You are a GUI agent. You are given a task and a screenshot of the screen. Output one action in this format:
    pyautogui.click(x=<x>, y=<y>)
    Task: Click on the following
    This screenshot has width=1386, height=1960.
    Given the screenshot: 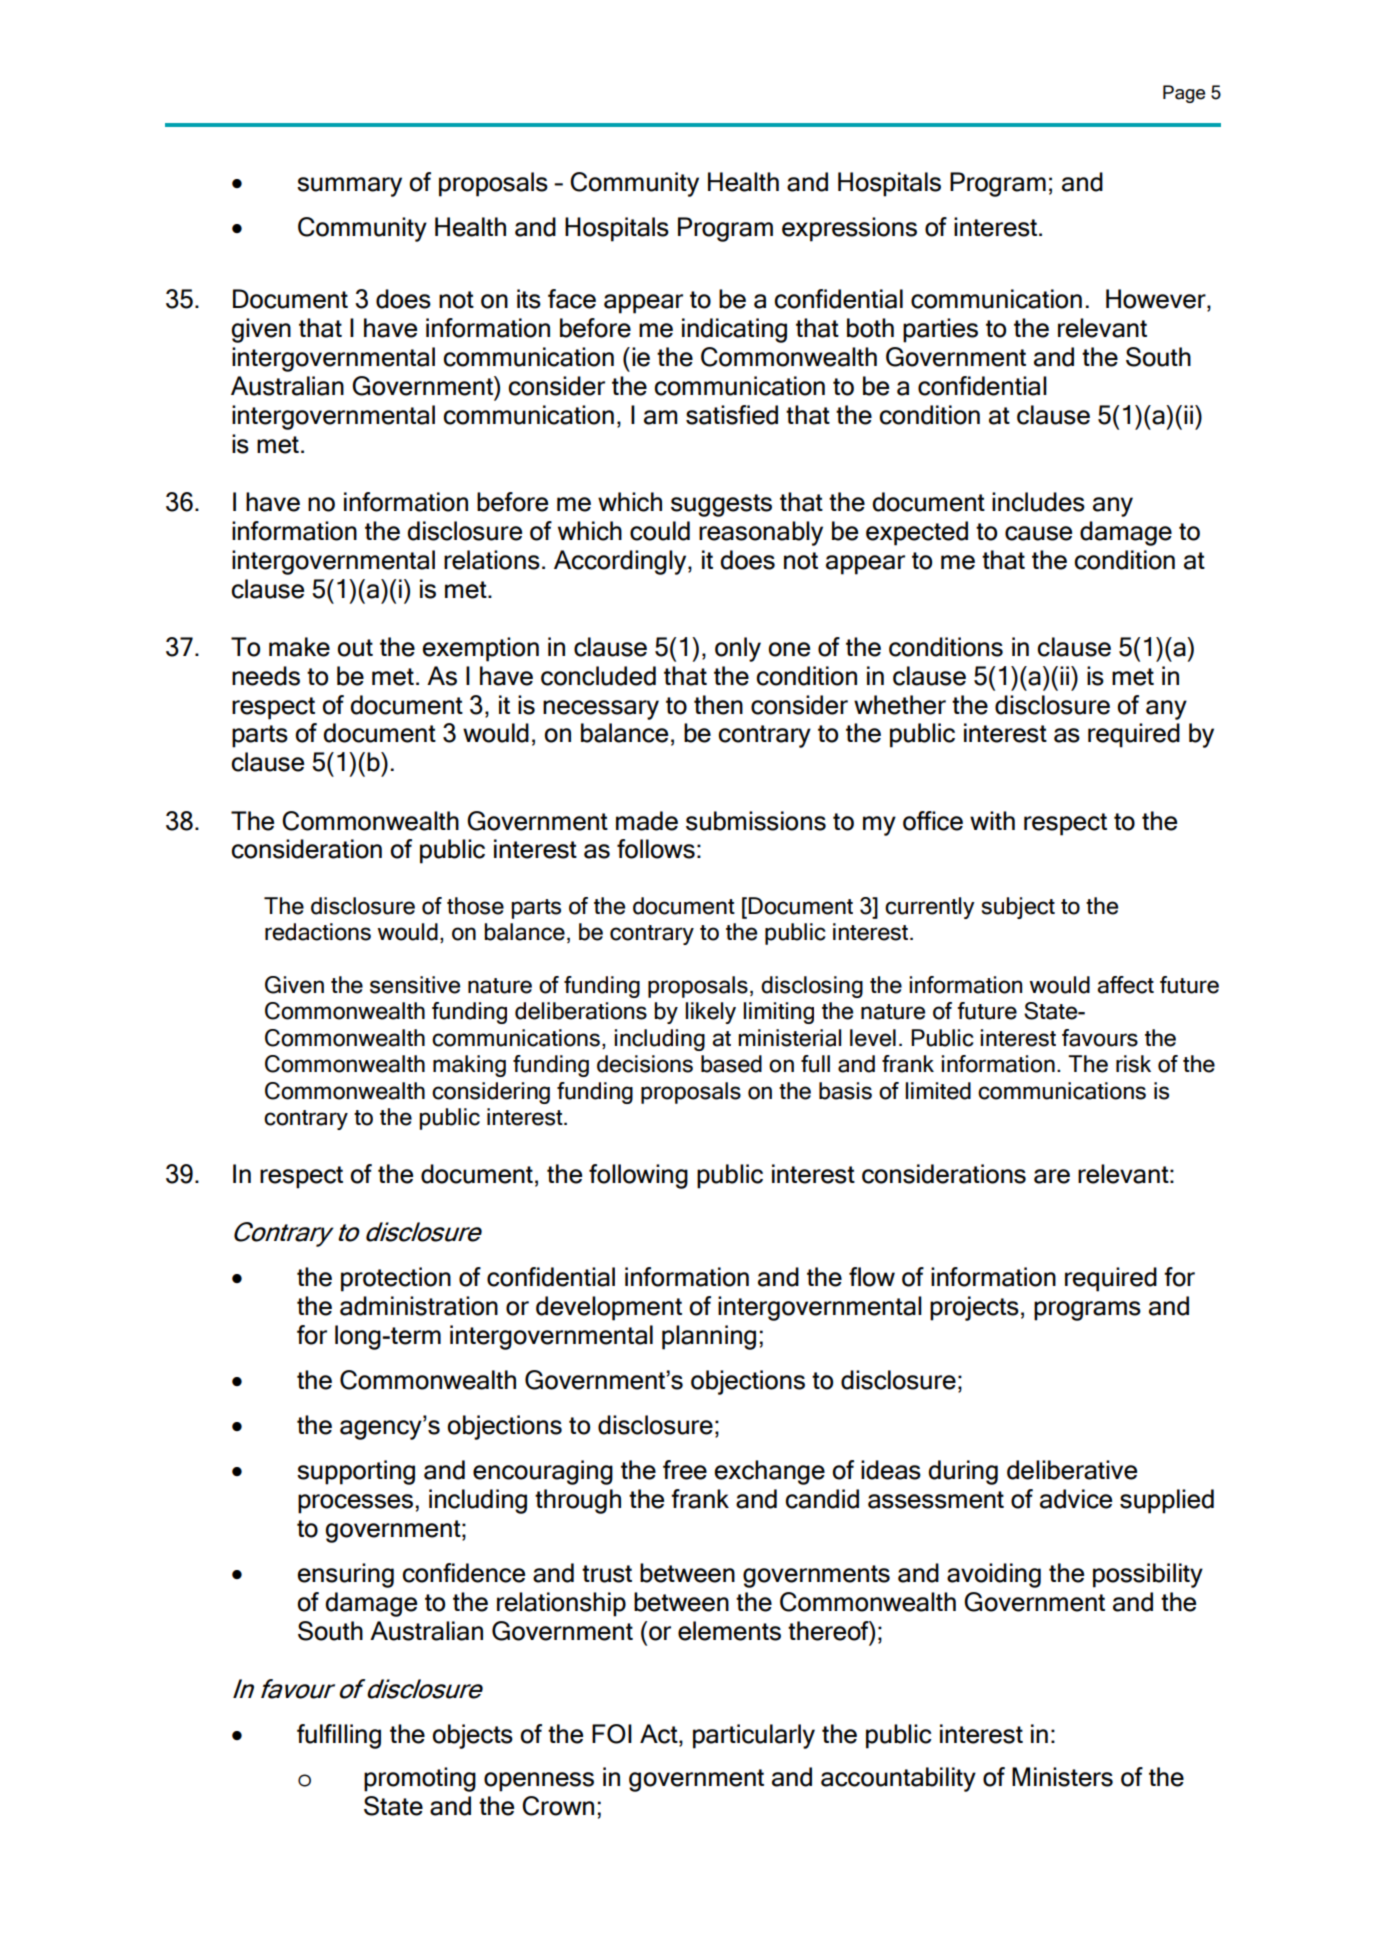 What is the action you would take?
    pyautogui.click(x=638, y=1176)
